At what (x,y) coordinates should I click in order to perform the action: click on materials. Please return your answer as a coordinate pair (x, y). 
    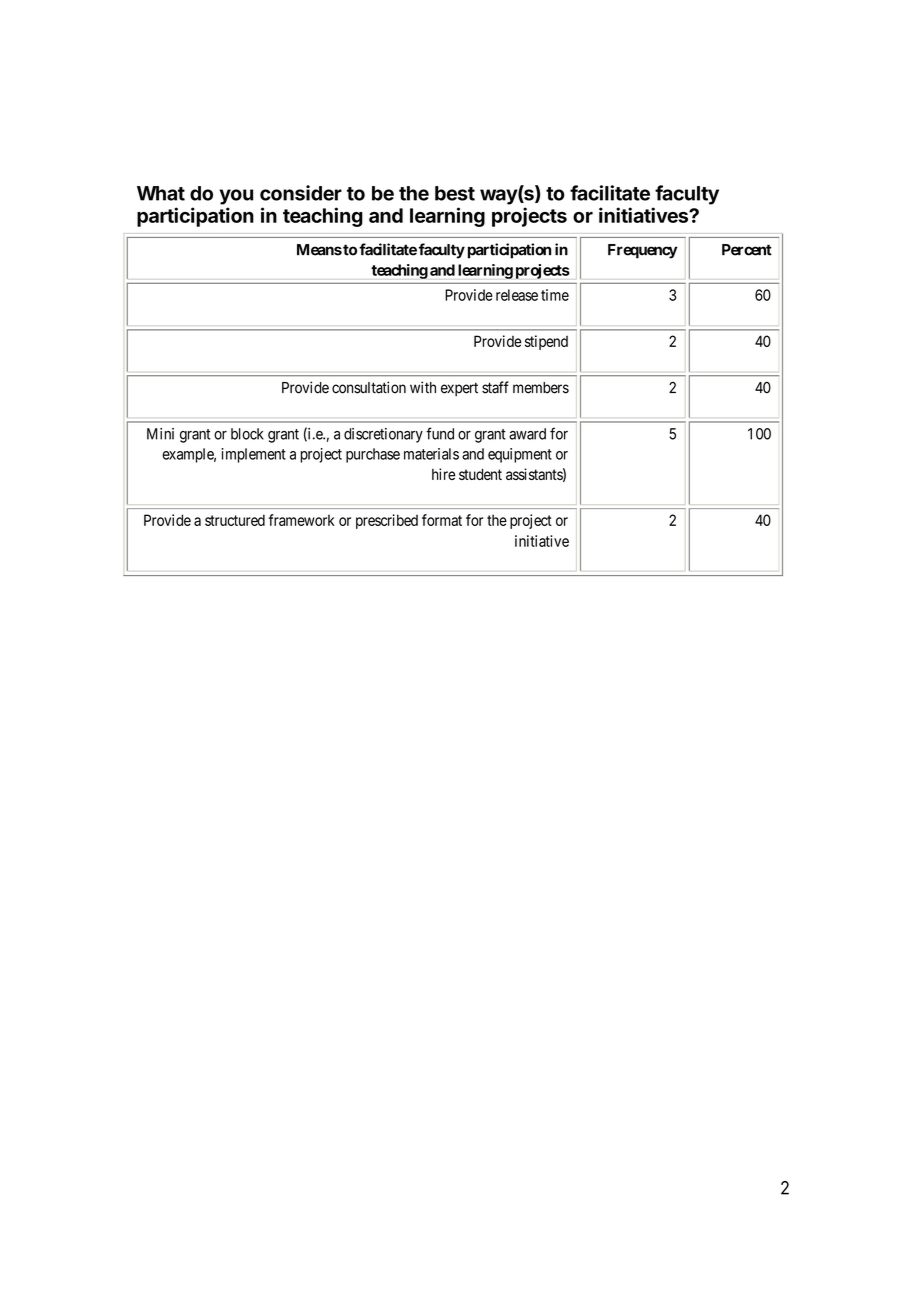
    Looking at the image, I should click on (431, 454).
